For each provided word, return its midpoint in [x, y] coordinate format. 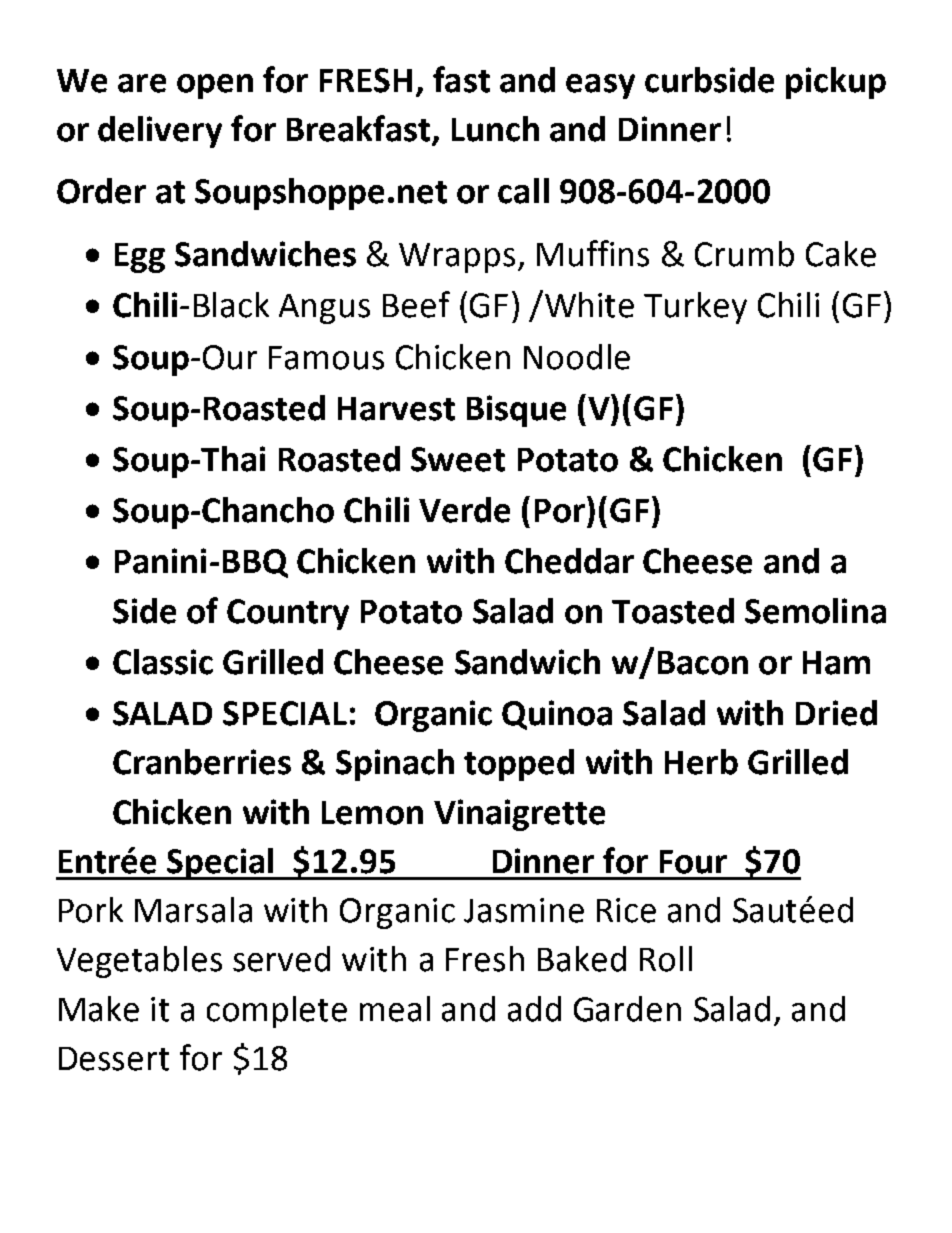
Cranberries [202, 762]
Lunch [495, 129]
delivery [160, 132]
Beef [416, 304]
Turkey [695, 308]
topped [519, 765]
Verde [464, 510]
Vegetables [139, 962]
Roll [666, 959]
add [534, 1009]
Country [288, 614]
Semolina [815, 611]
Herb [701, 762]
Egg [140, 258]
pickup [836, 83]
